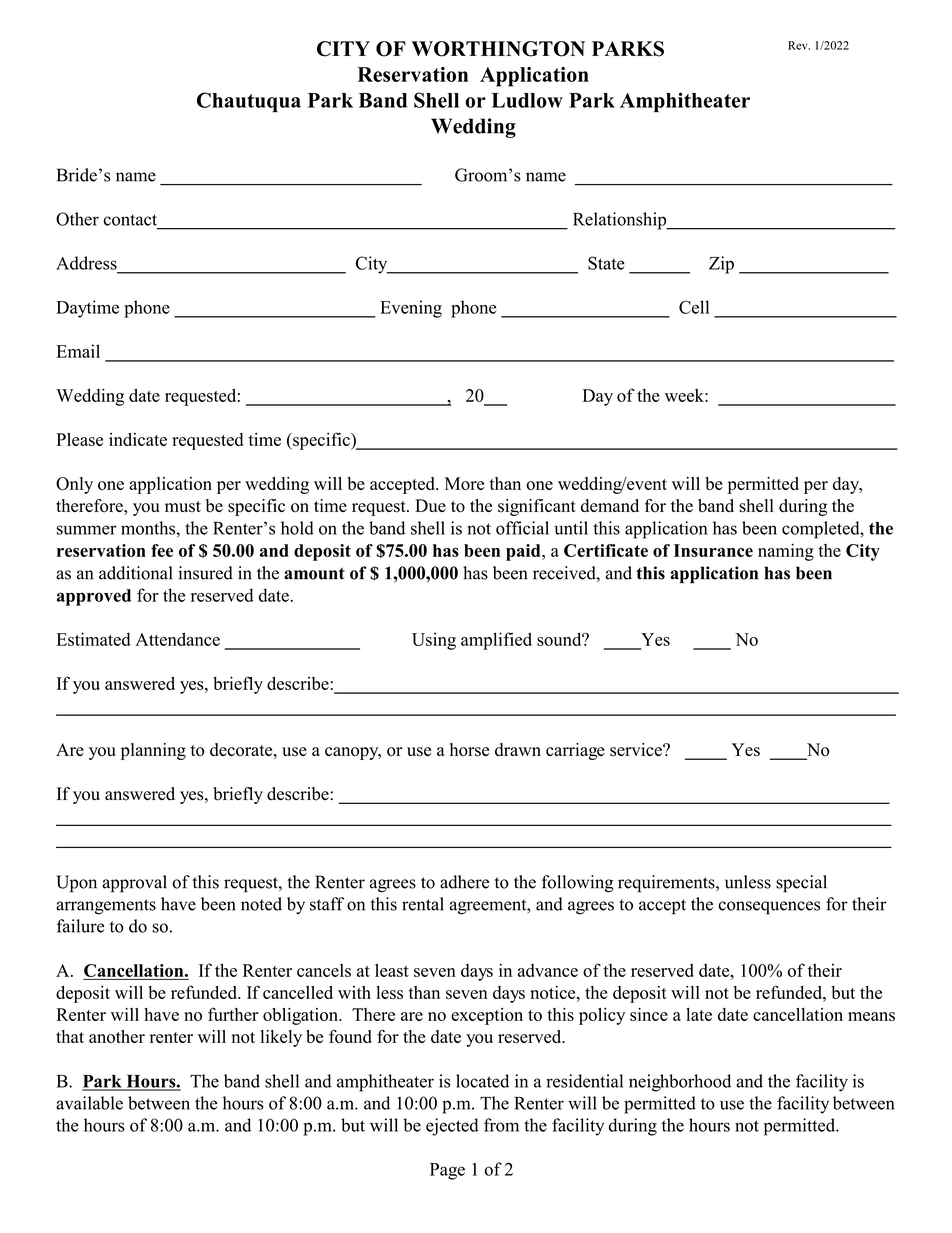 The width and height of the image is (952, 1233). What do you see at coordinates (469, 750) in the image?
I see `horse` at bounding box center [469, 750].
